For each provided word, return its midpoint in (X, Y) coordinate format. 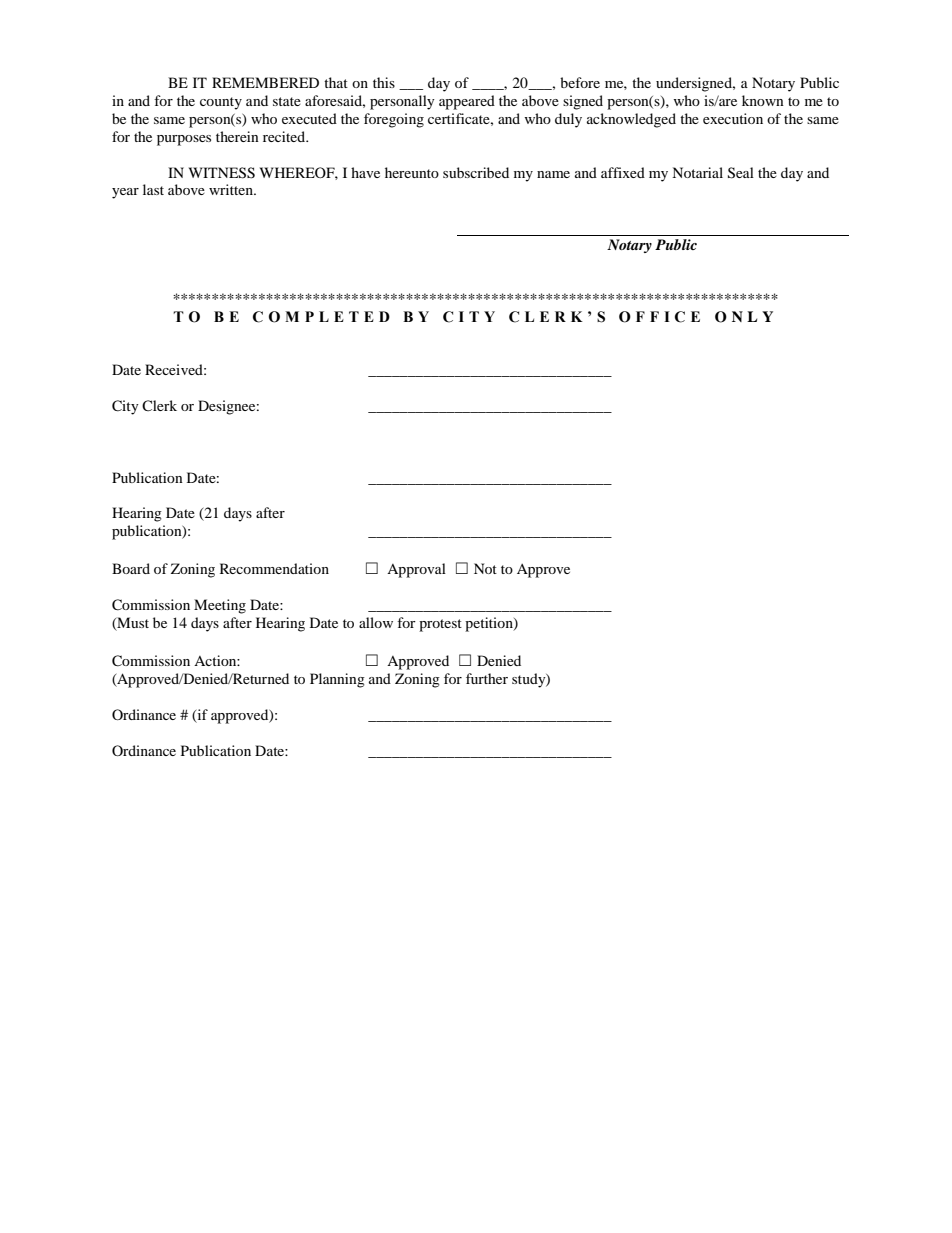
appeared (467, 102)
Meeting (220, 606)
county (221, 103)
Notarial (697, 172)
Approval (416, 570)
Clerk (159, 405)
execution (733, 118)
